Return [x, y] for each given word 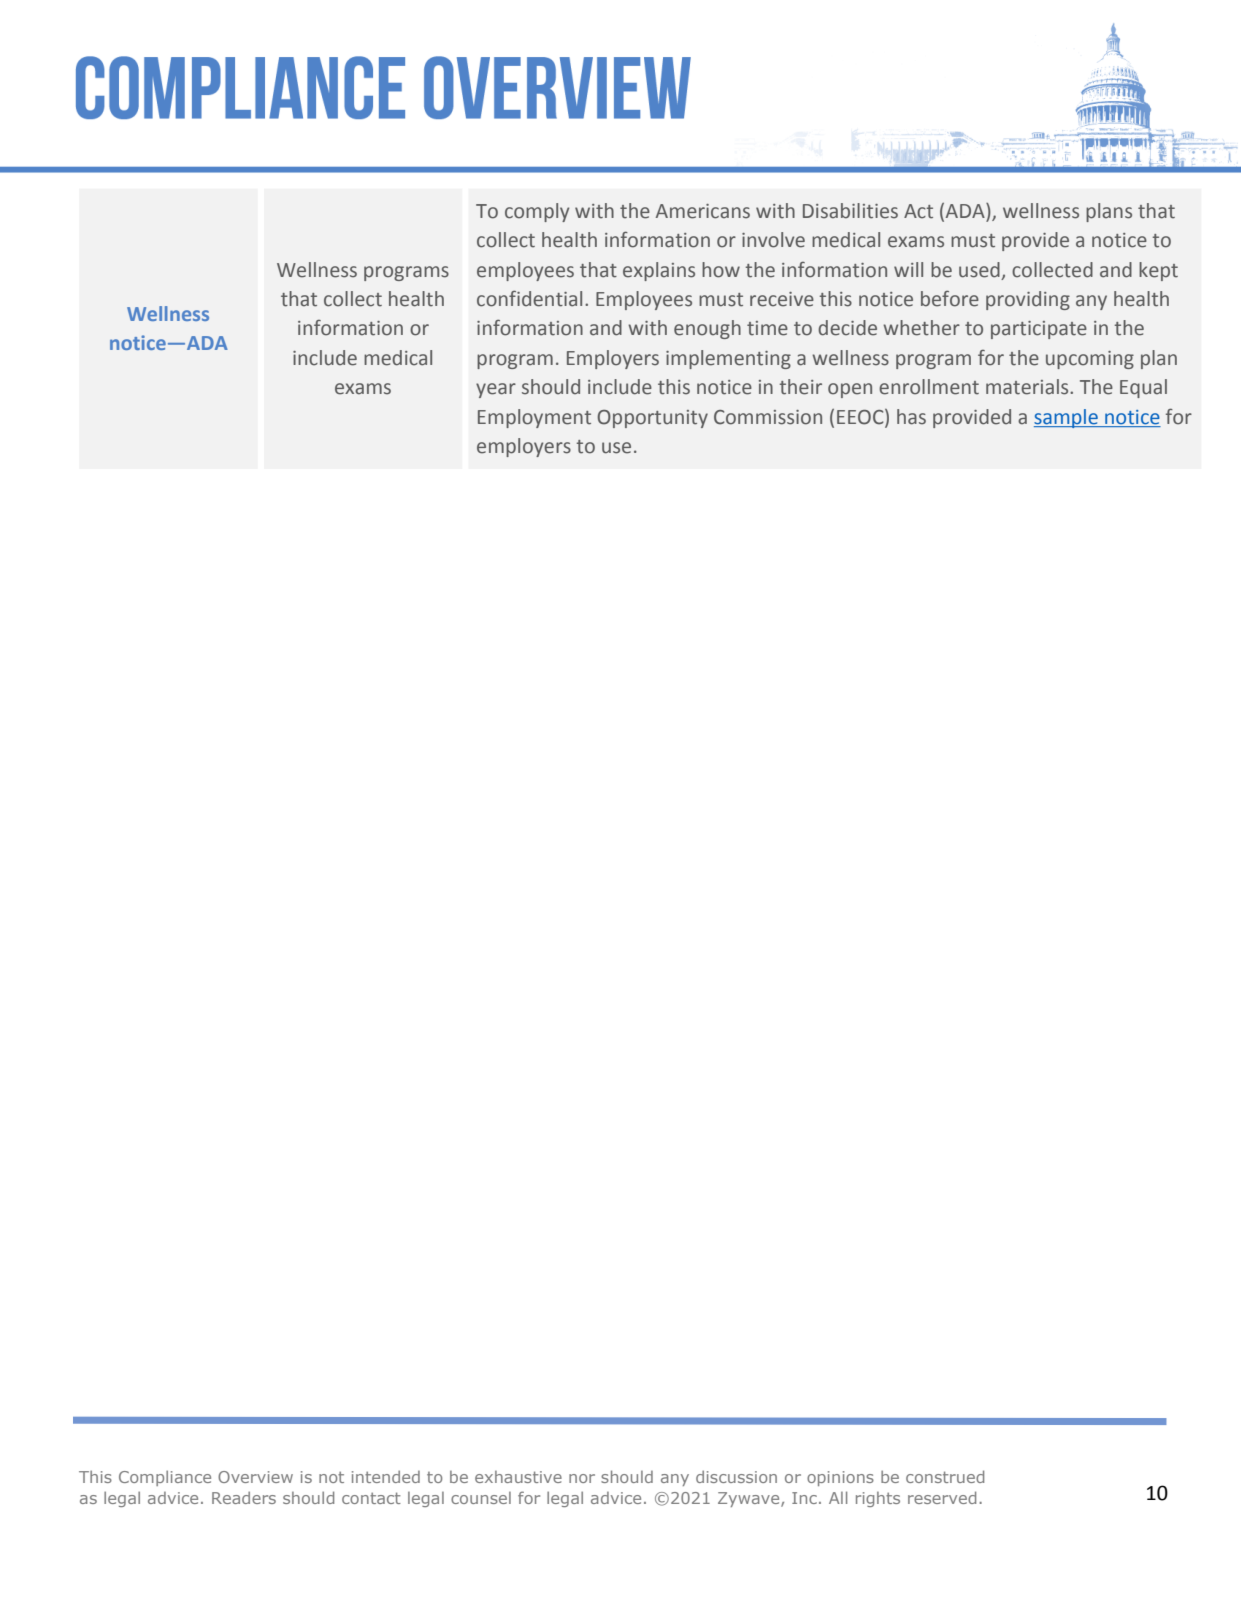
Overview [255, 1477]
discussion [736, 1476]
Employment [534, 418]
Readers [244, 1497]
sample [1067, 418]
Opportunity [652, 419]
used [979, 270]
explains [659, 271]
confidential [529, 298]
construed [945, 1476]
